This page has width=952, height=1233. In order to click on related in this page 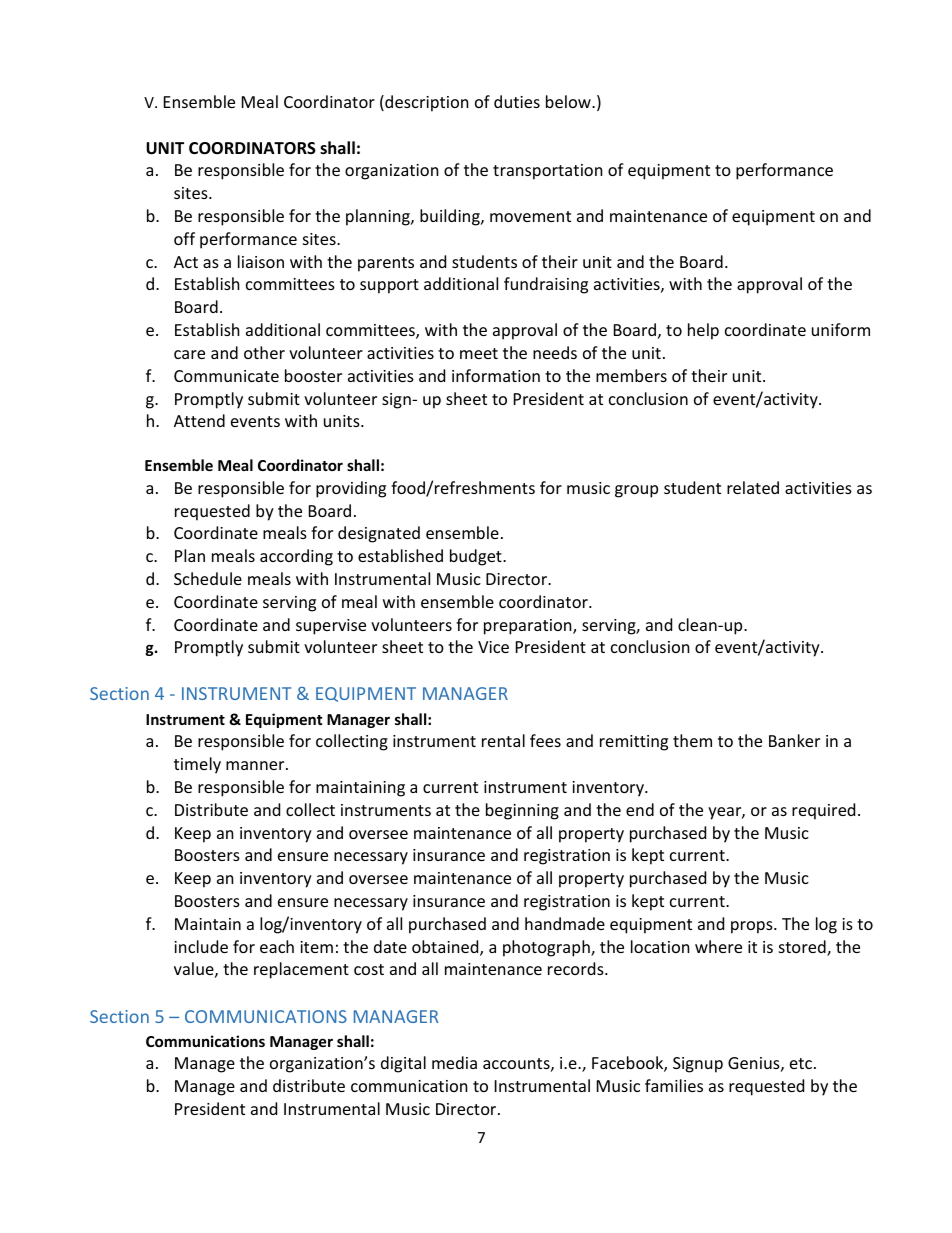, I will do `click(753, 487)`.
